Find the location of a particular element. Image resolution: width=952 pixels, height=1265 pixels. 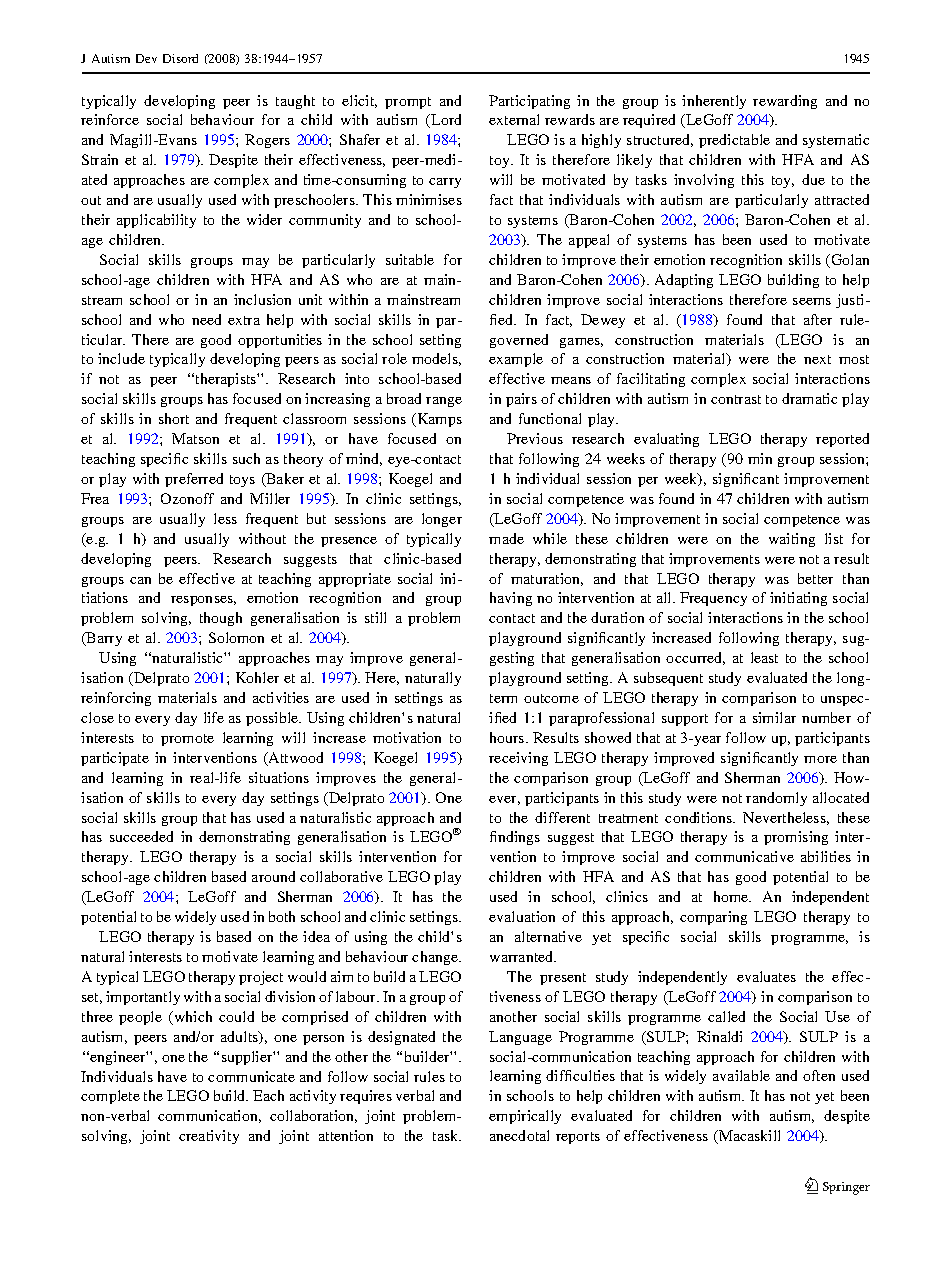

creativity is located at coordinates (209, 1137).
